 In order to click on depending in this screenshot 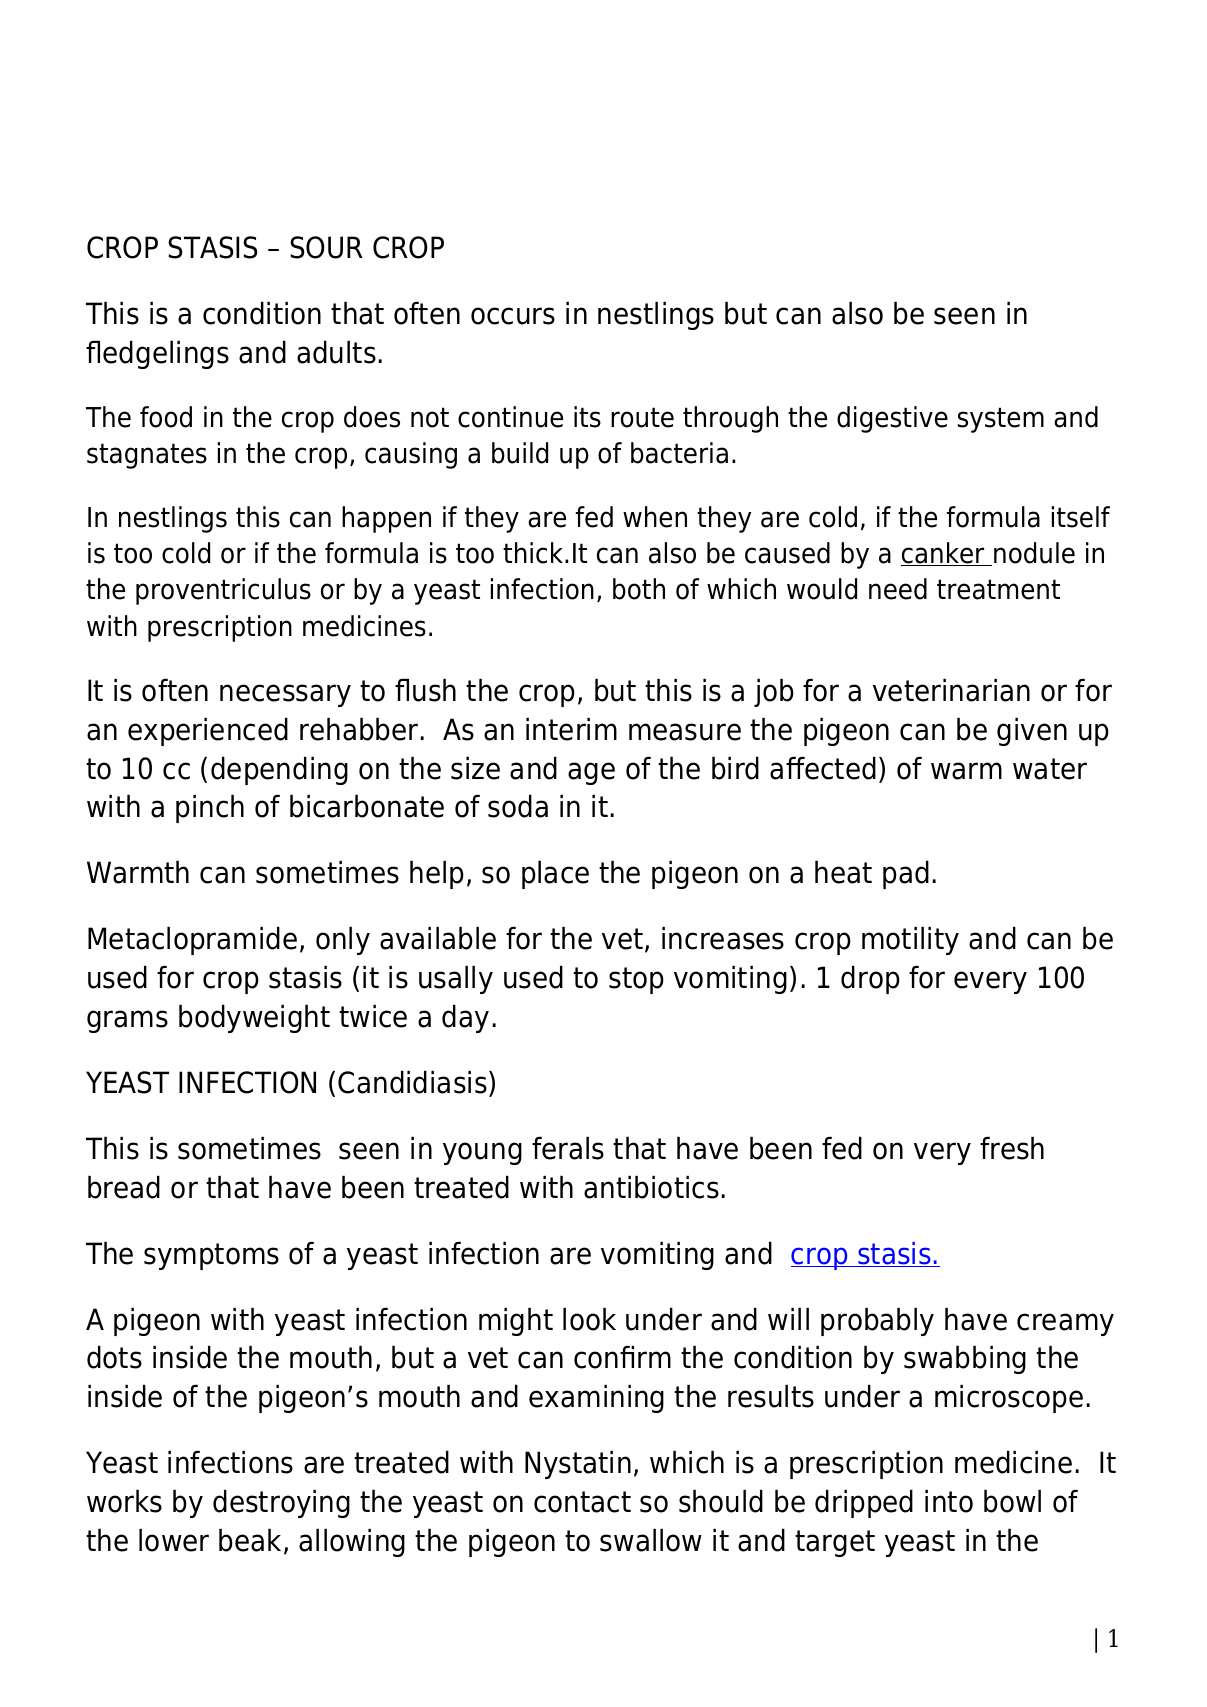, I will do `click(279, 771)`.
